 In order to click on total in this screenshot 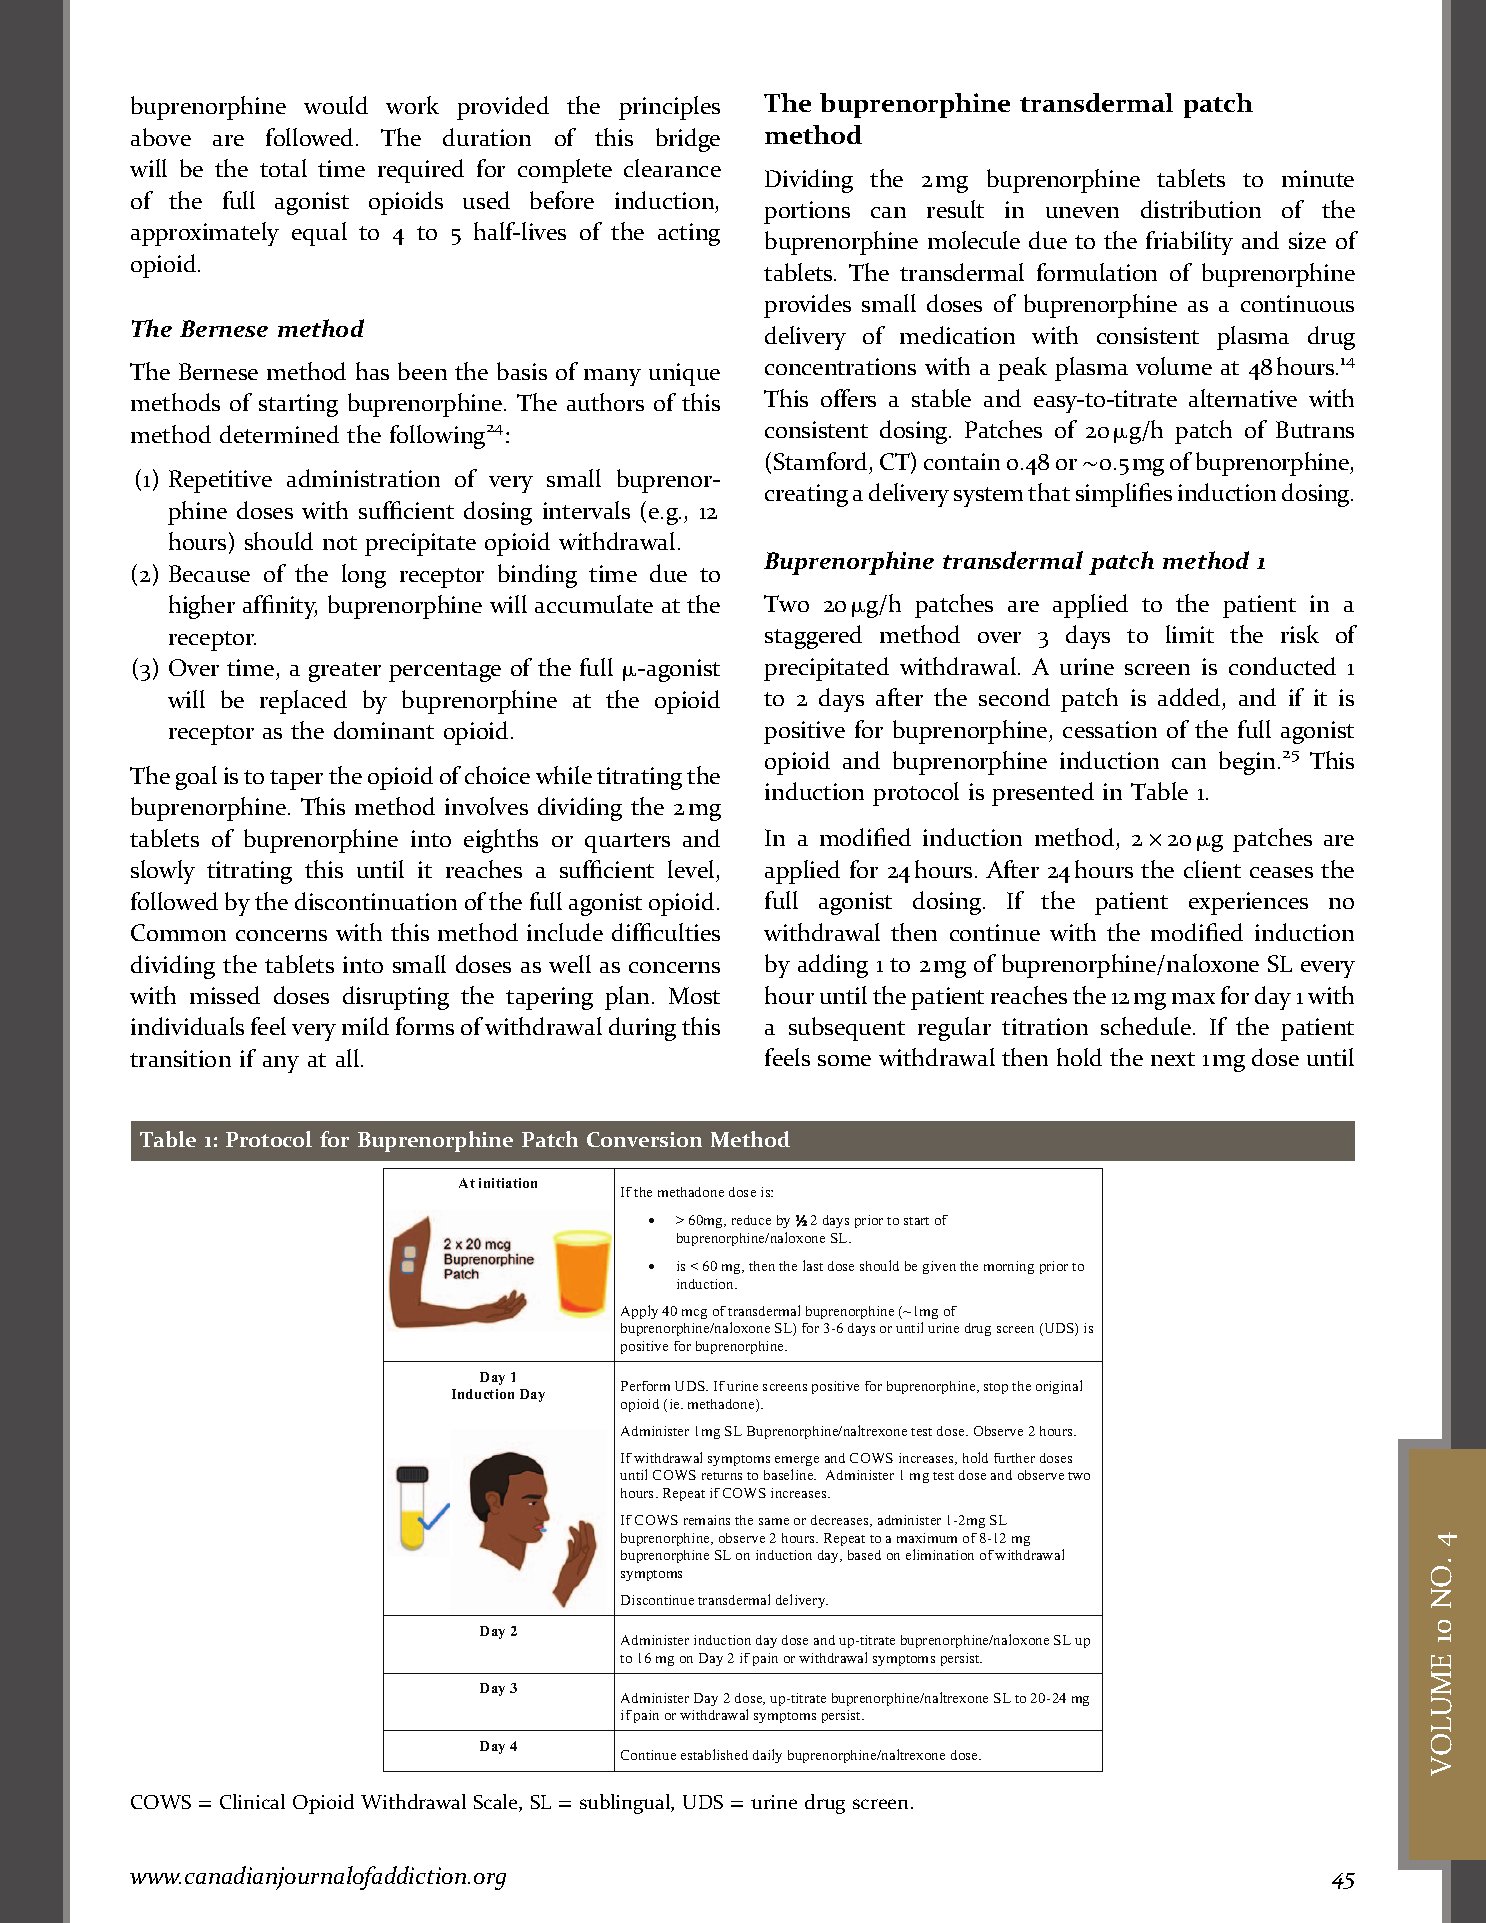, I will do `click(283, 168)`.
